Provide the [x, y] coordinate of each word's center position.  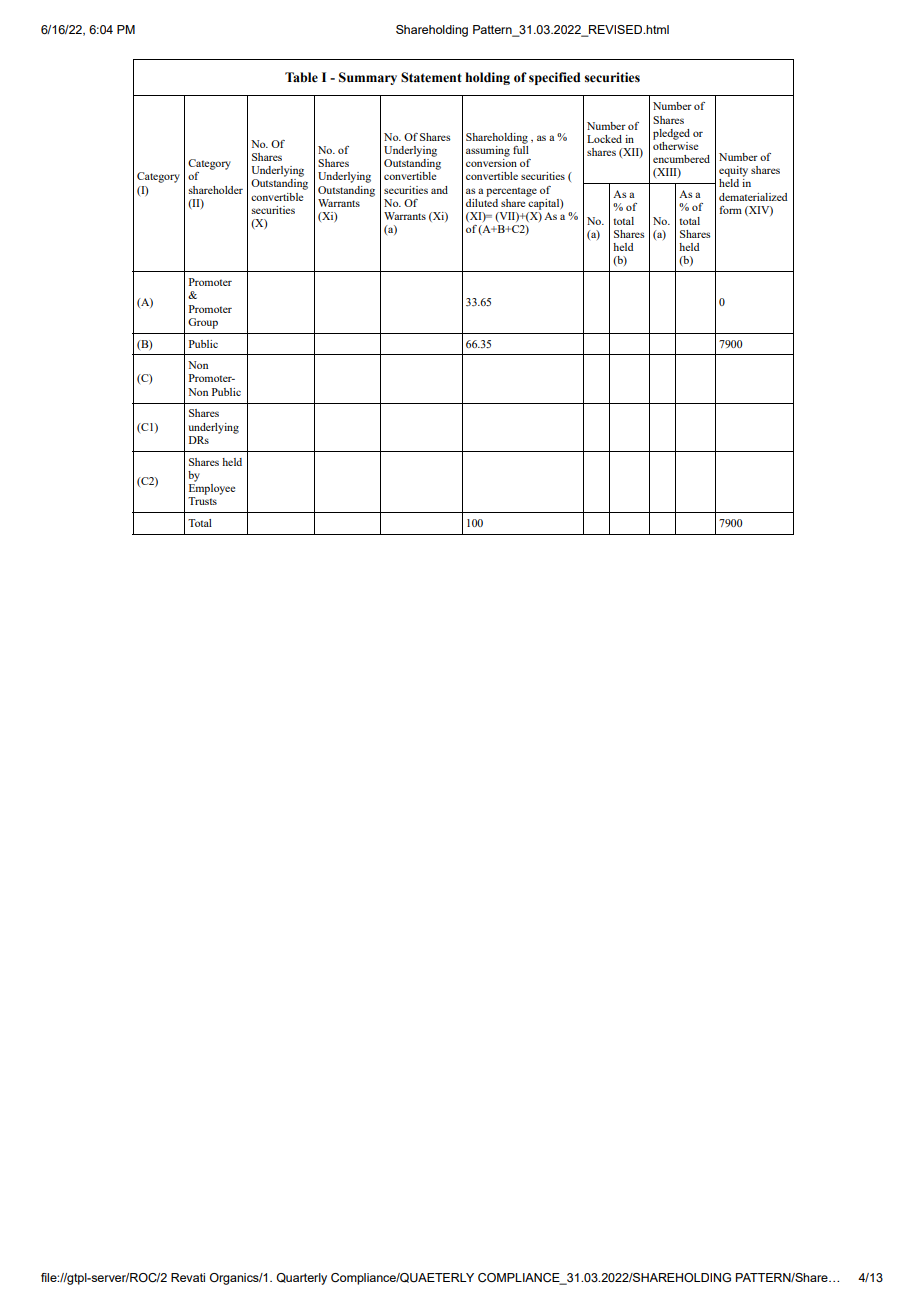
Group [203, 323]
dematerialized [753, 197]
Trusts [202, 501]
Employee [212, 488]
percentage [511, 192]
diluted [482, 201]
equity [733, 171]
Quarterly [301, 1279]
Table [301, 77]
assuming [488, 151]
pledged [671, 134]
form [731, 210]
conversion [491, 161]
